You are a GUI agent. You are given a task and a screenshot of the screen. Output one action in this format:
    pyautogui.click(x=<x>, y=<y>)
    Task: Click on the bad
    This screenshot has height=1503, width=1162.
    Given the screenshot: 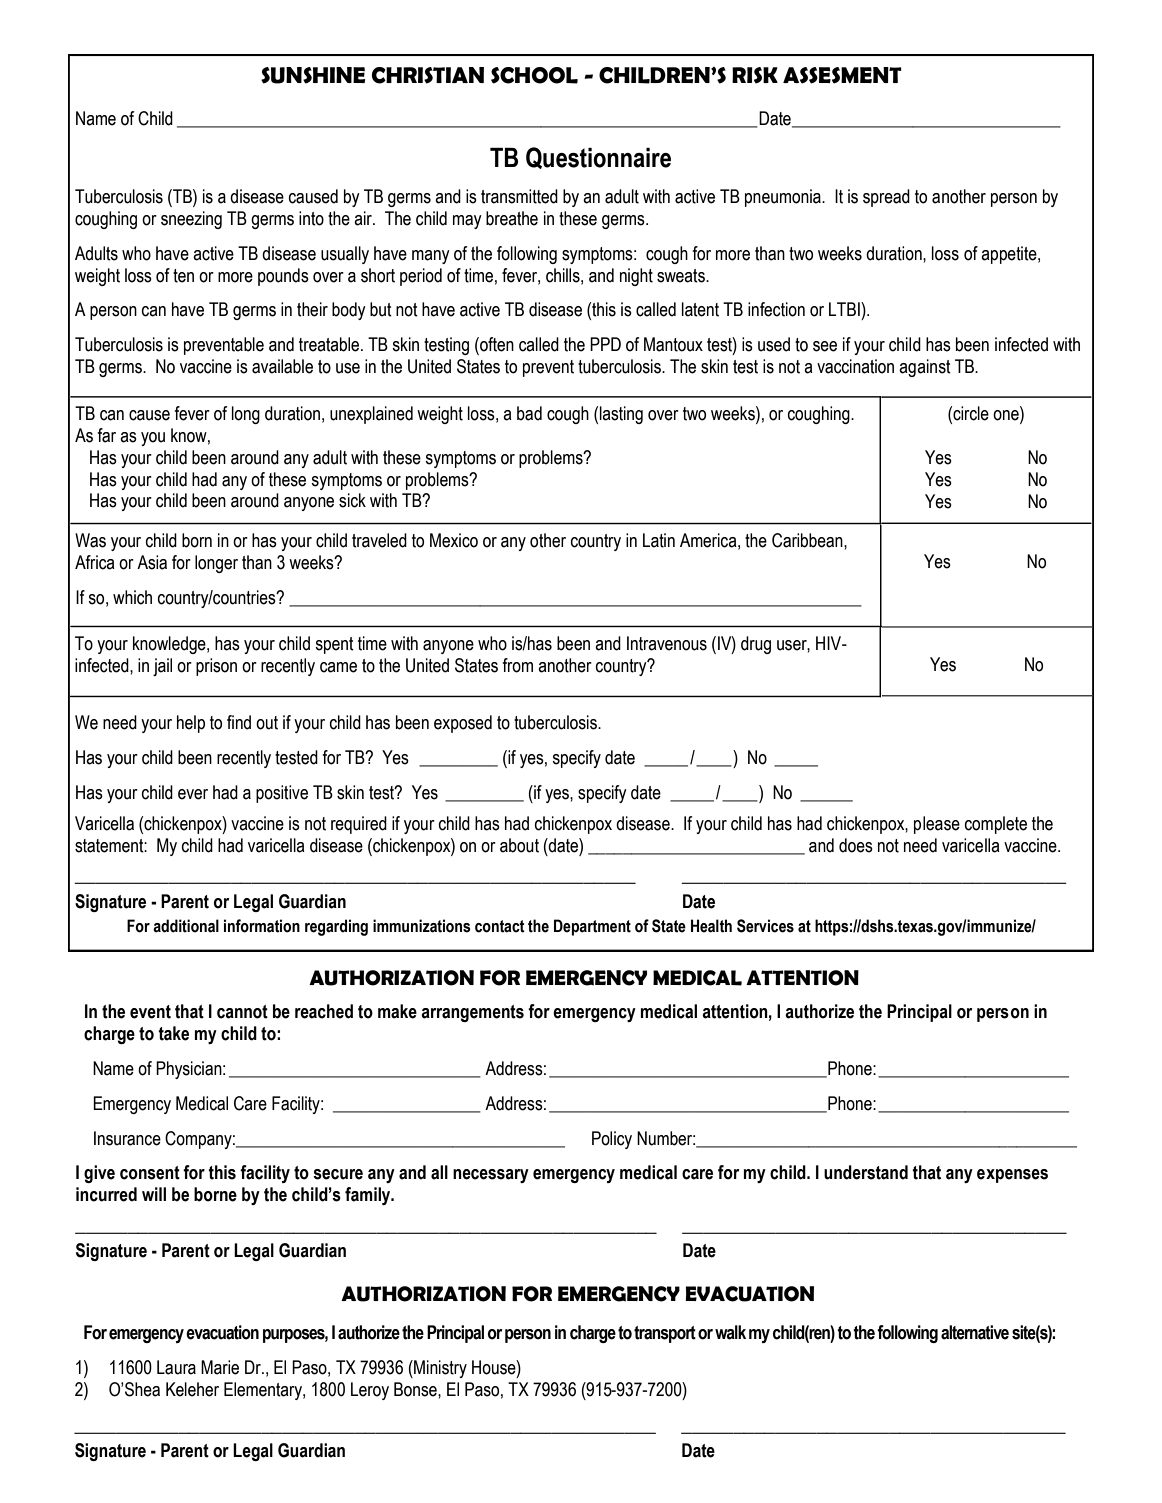 What is the action you would take?
    pyautogui.click(x=529, y=413)
